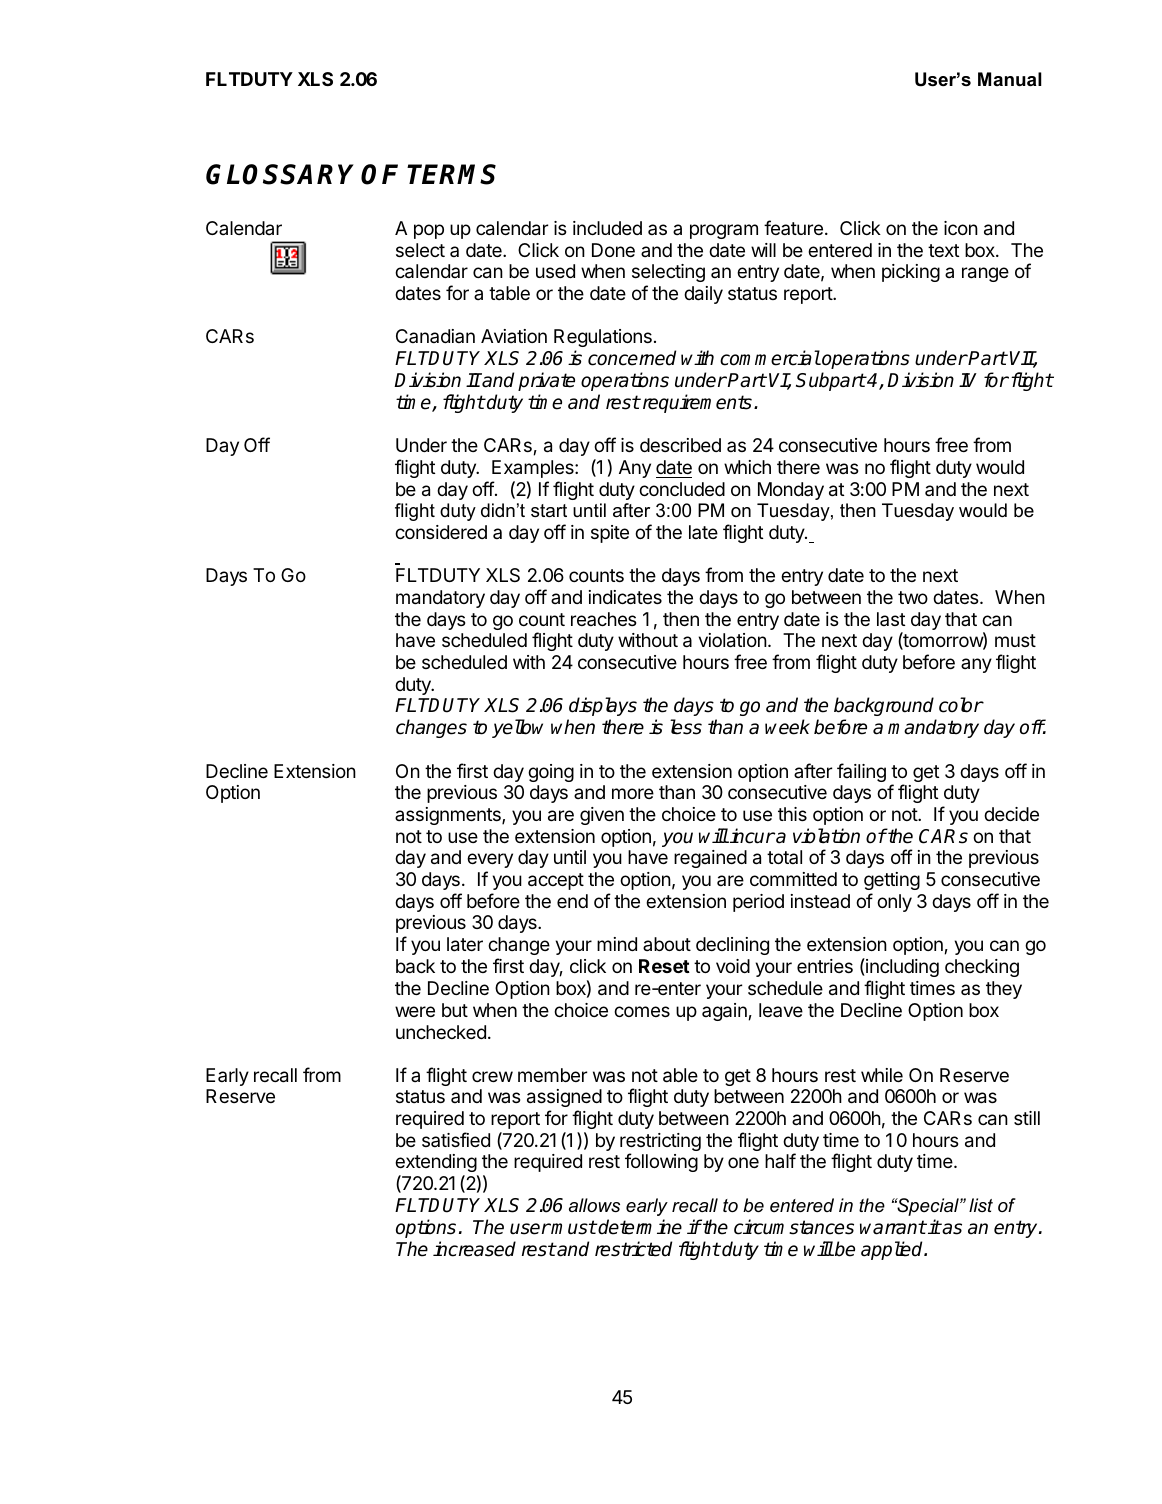 The image size is (1162, 1504). What do you see at coordinates (913, 597) in the screenshot?
I see `two` at bounding box center [913, 597].
